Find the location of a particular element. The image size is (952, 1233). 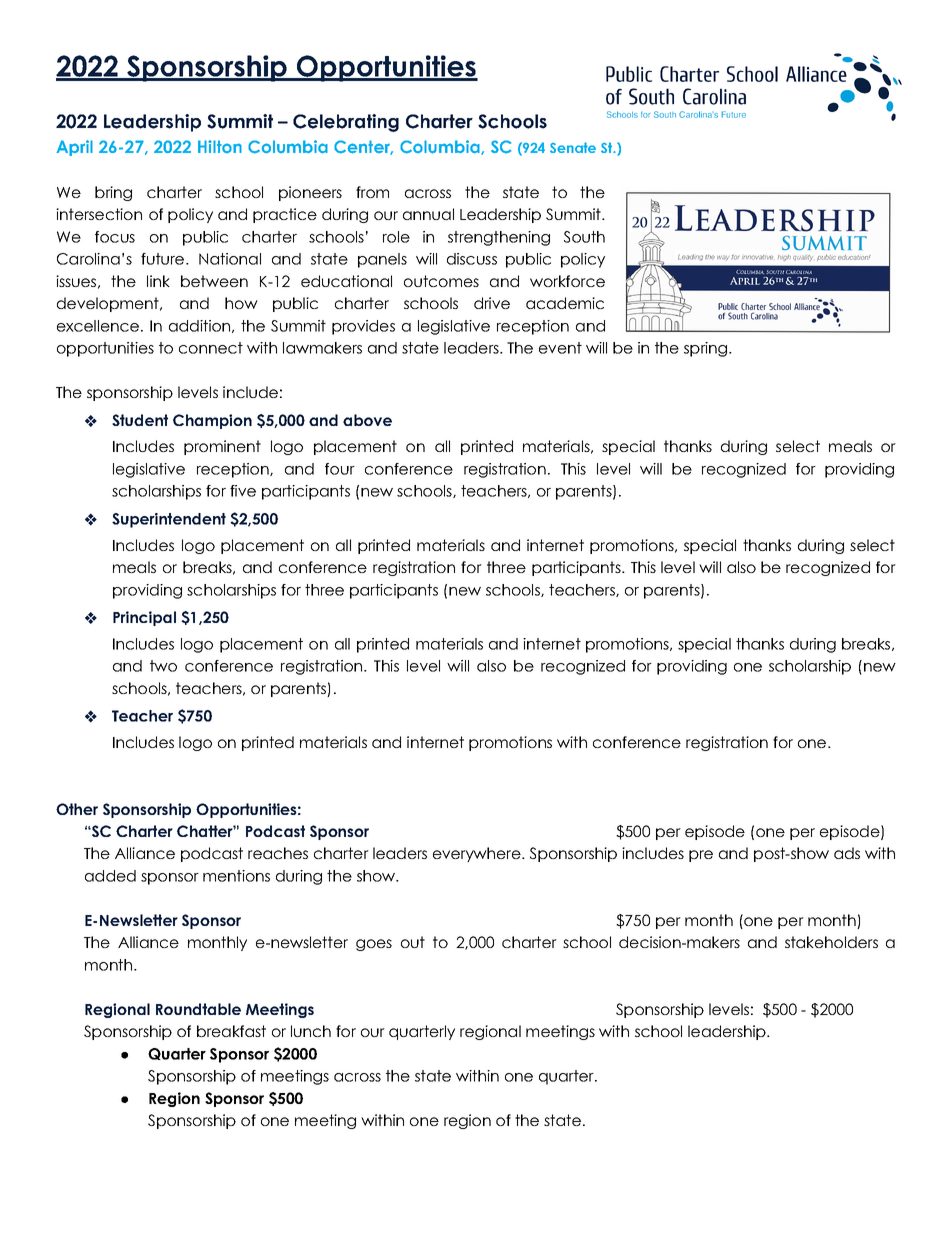

Roundtable is located at coordinates (198, 1009).
